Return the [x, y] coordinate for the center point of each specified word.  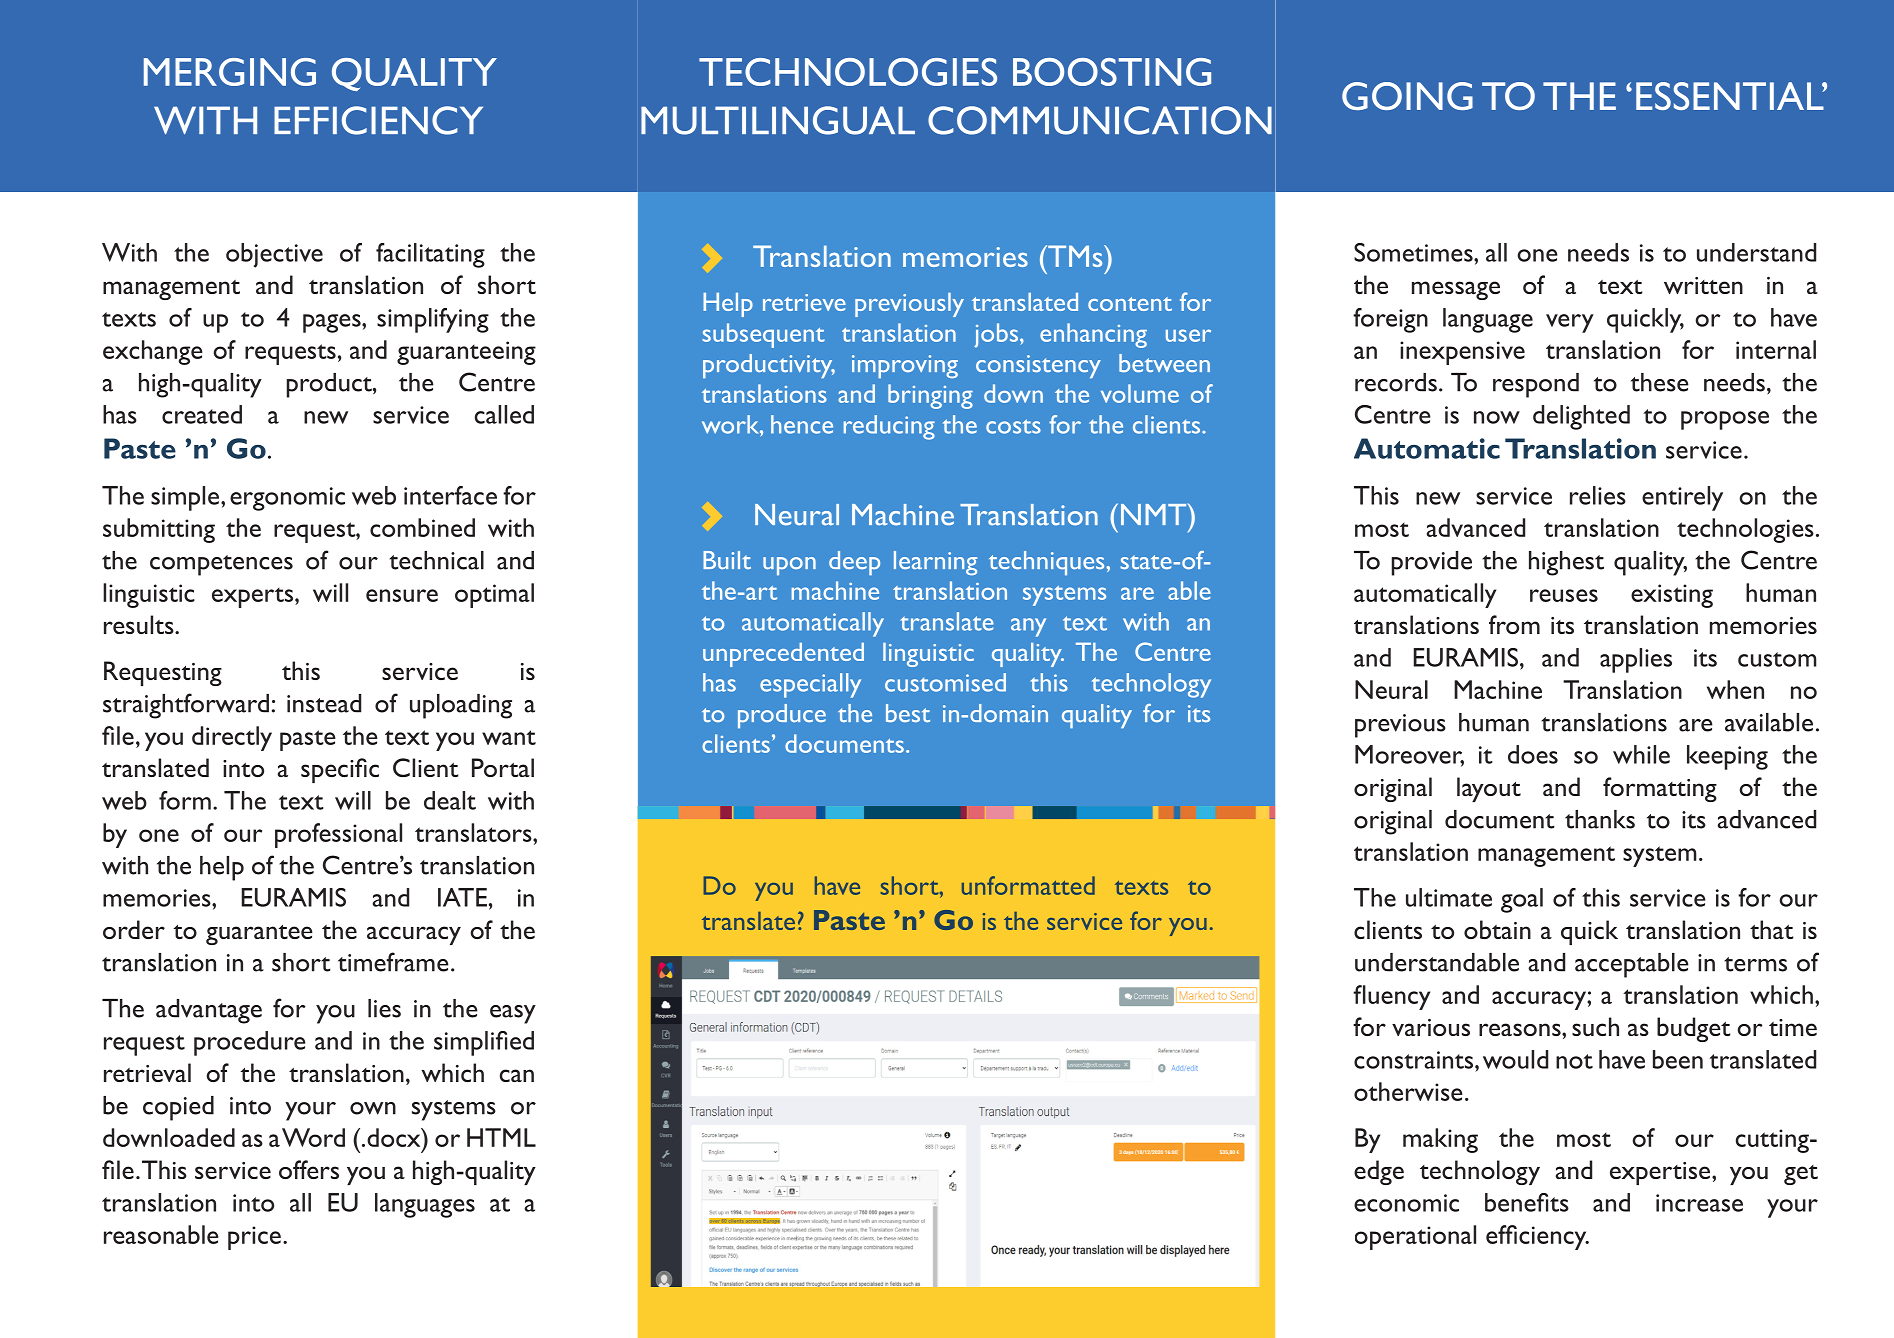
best [908, 713]
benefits [1527, 1202]
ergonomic [287, 499]
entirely [1682, 498]
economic [1406, 1203]
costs [1013, 426]
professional [338, 835]
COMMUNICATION [1100, 120]
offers [309, 1169]
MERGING [230, 72]
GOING [1407, 96]
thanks [1600, 819]
